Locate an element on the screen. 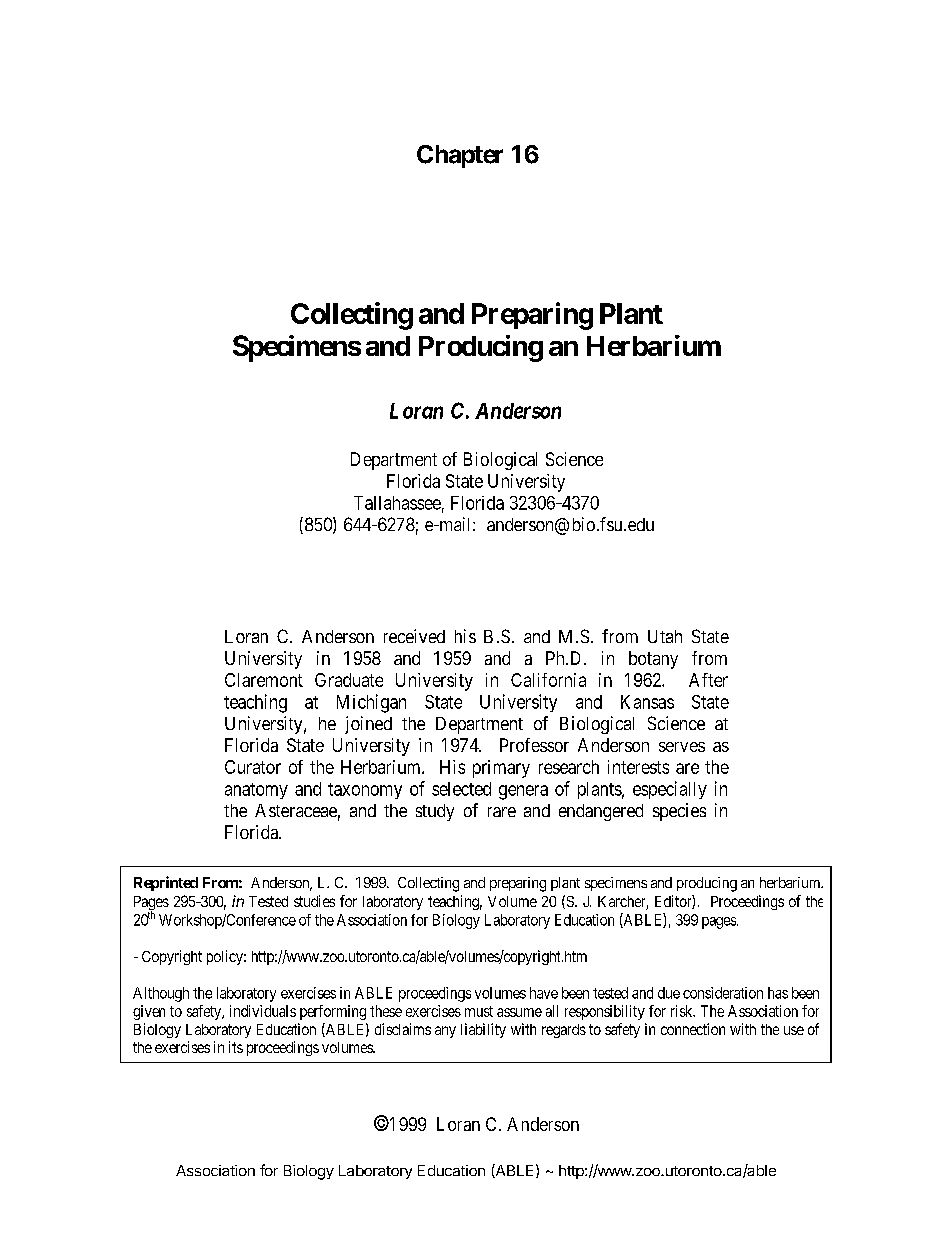 This screenshot has width=952, height=1233. rare is located at coordinates (502, 812).
